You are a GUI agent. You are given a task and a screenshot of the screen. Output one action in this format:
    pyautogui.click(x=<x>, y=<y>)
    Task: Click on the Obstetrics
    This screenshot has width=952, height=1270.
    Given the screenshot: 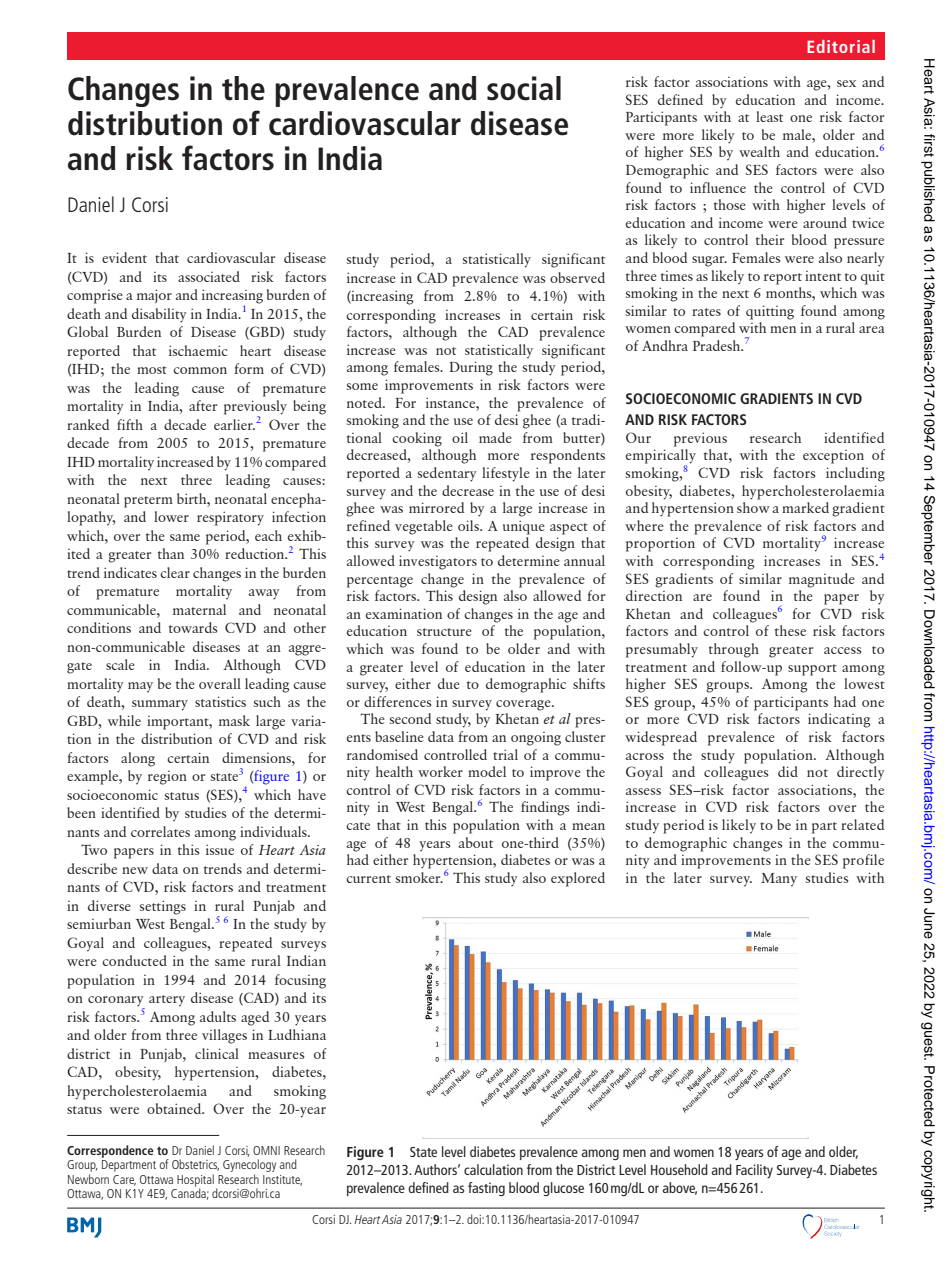 What is the action you would take?
    pyautogui.click(x=195, y=1165)
